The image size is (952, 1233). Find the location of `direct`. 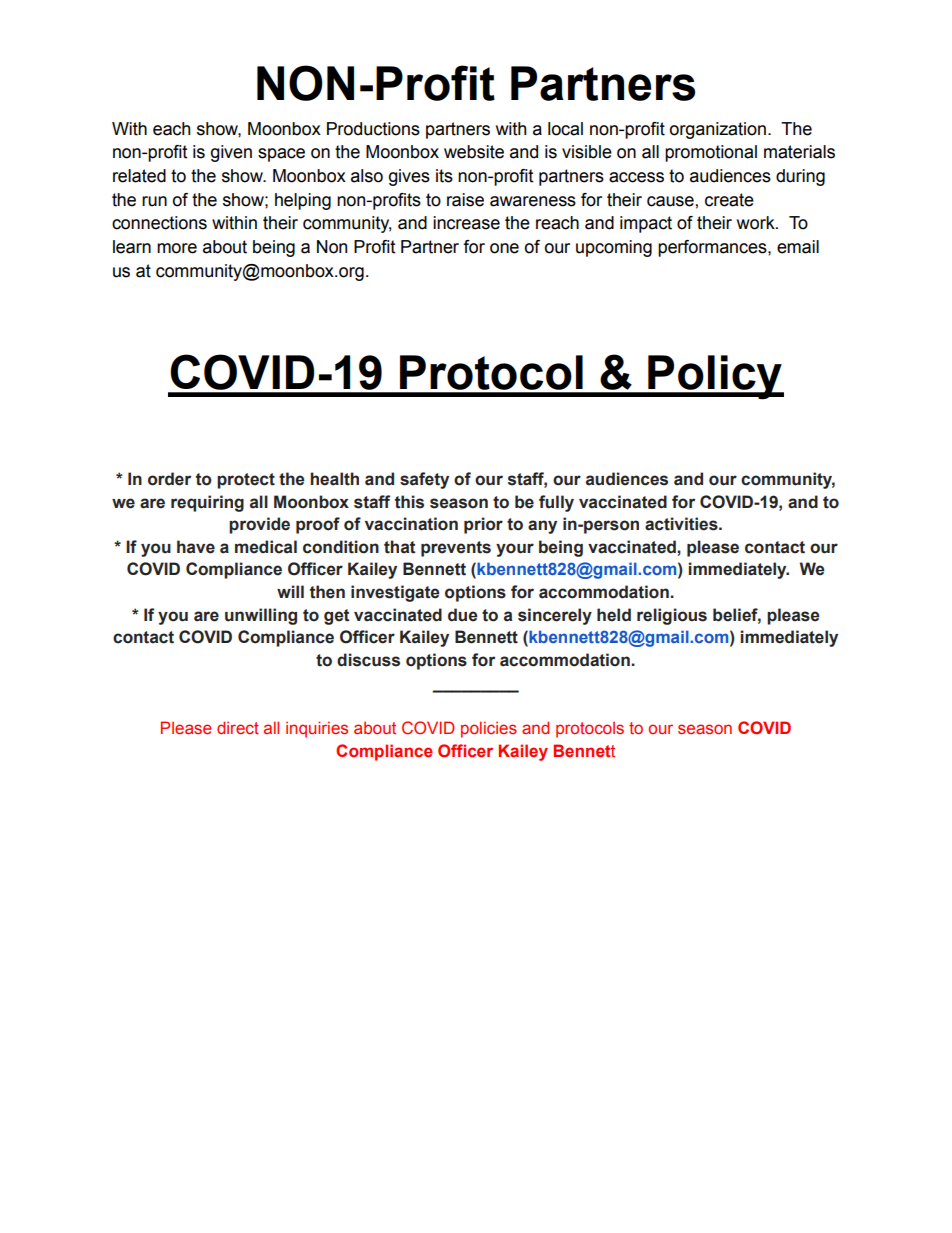

direct is located at coordinates (238, 727).
